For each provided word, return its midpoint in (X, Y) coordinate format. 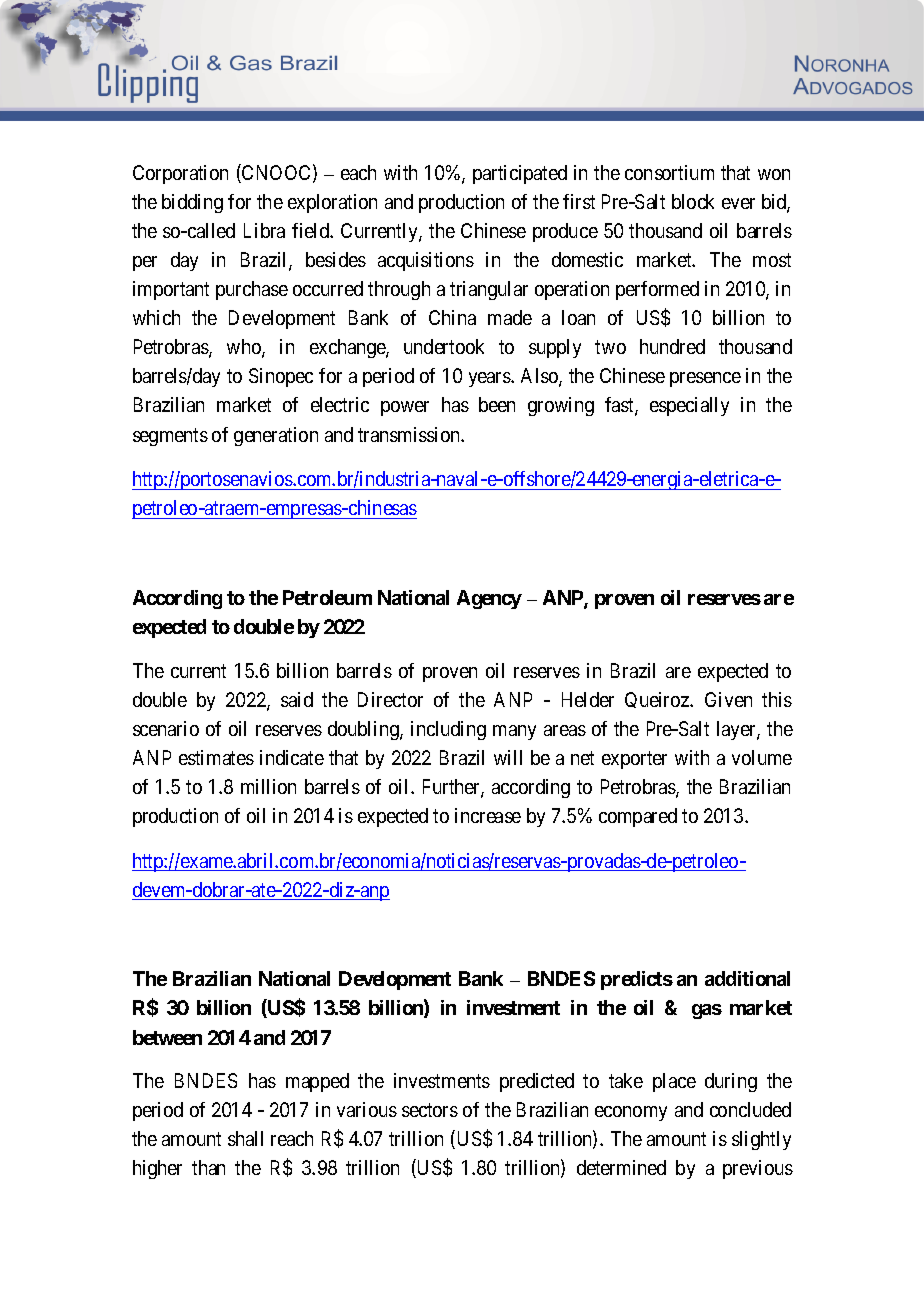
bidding (192, 203)
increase (488, 815)
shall (245, 1138)
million (268, 786)
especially (689, 406)
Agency (489, 599)
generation (276, 436)
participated (520, 174)
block (693, 201)
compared (638, 817)
